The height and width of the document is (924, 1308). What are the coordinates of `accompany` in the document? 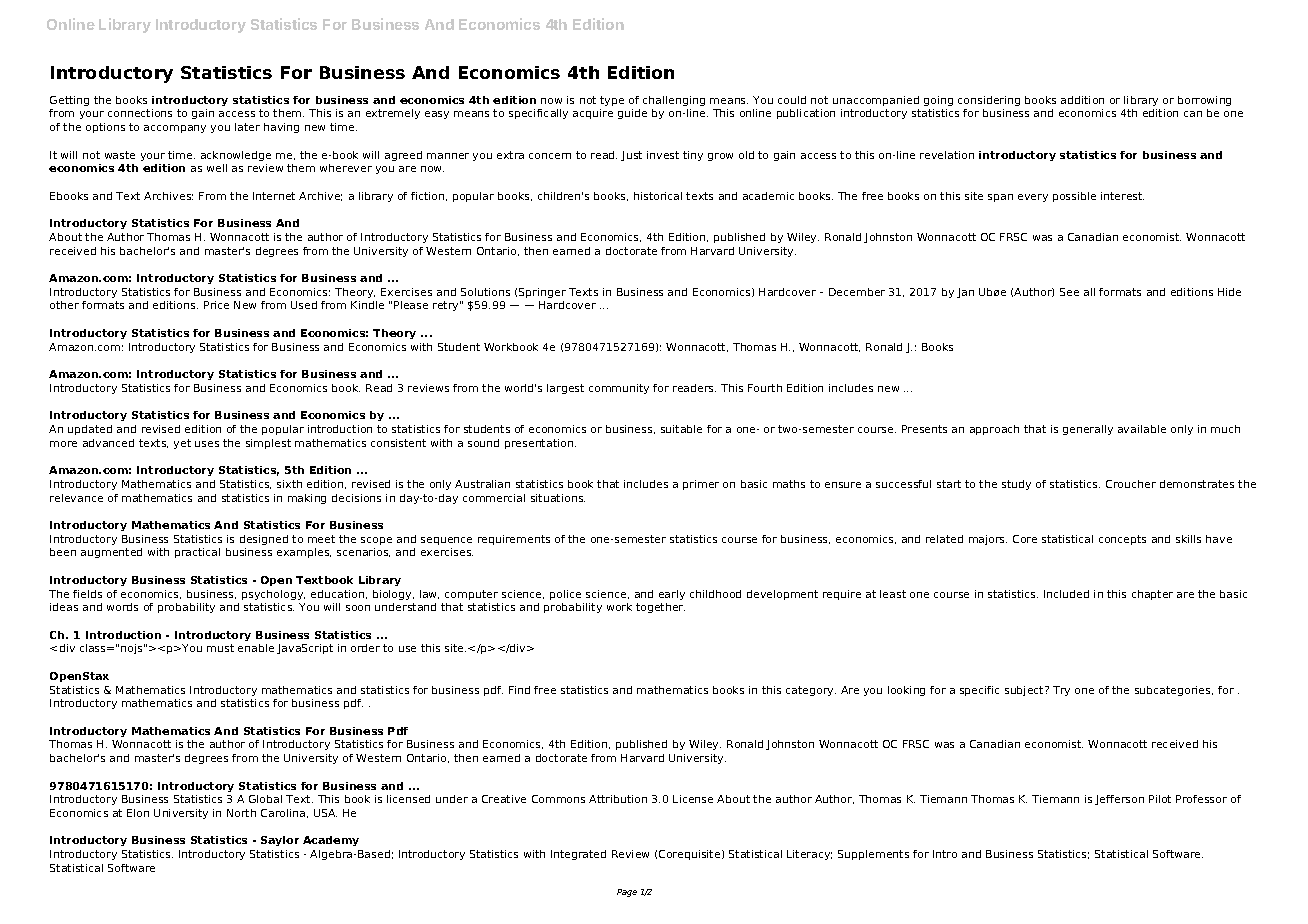 It's located at (175, 129).
